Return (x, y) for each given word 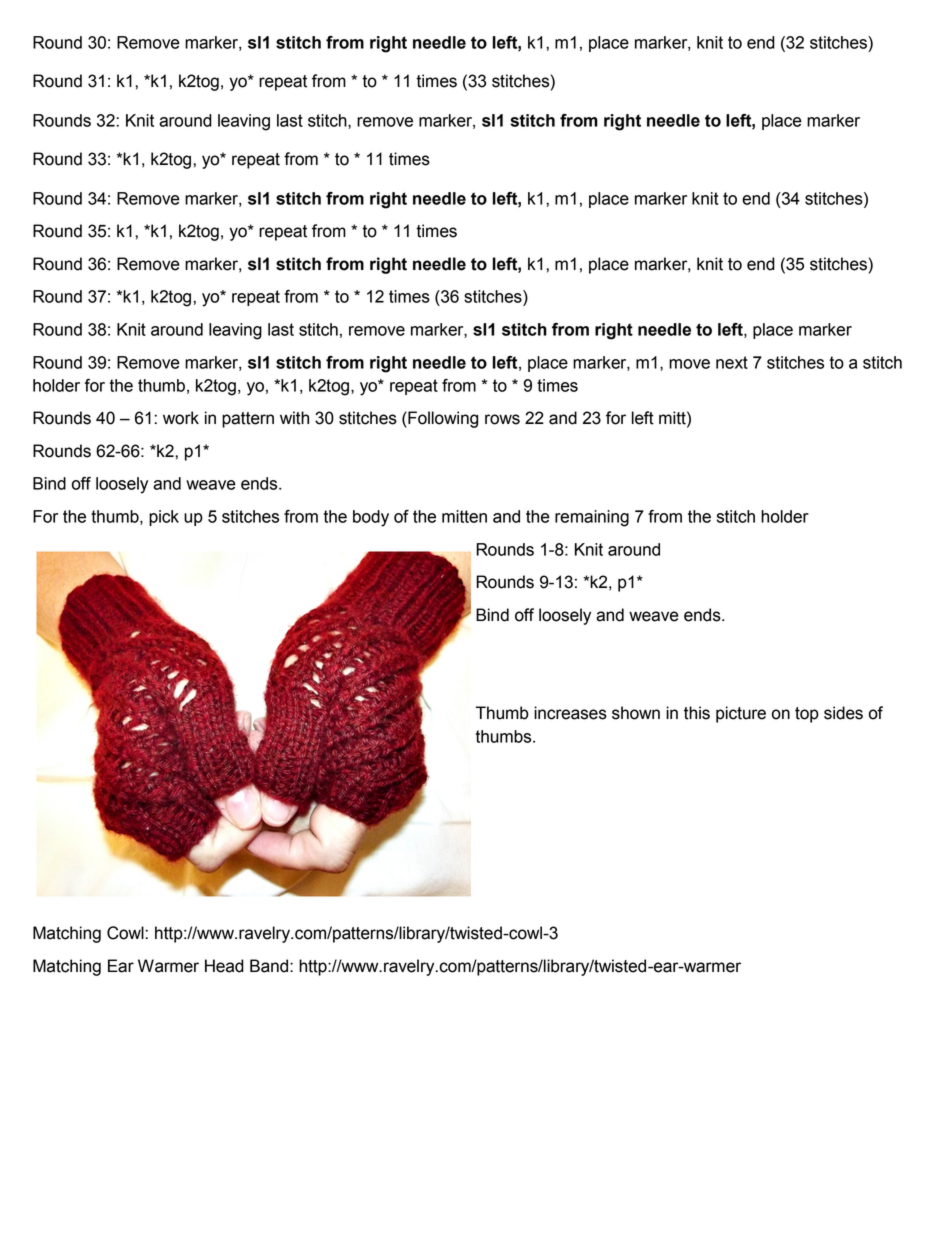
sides (843, 713)
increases (570, 713)
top (807, 715)
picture (741, 714)
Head (224, 966)
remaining (592, 518)
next (732, 362)
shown (636, 713)
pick (164, 518)
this (697, 713)
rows (502, 419)
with (294, 418)
